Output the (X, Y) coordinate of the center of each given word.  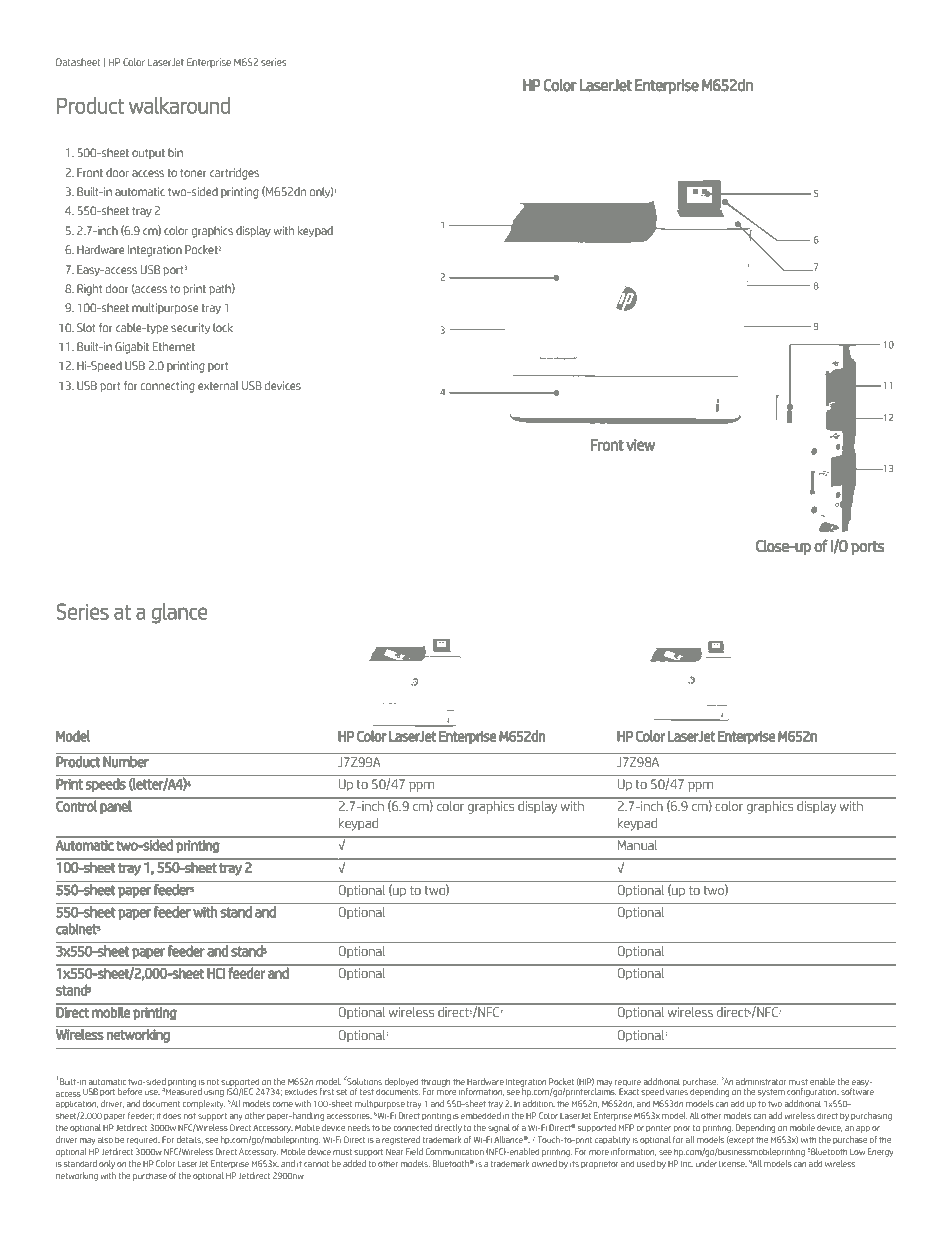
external (218, 385)
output (148, 154)
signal (499, 1128)
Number (126, 762)
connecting (168, 387)
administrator (761, 1081)
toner (193, 173)
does (172, 1115)
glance (179, 613)
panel (115, 807)
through (436, 1083)
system (771, 1093)
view (640, 445)
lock (223, 327)
